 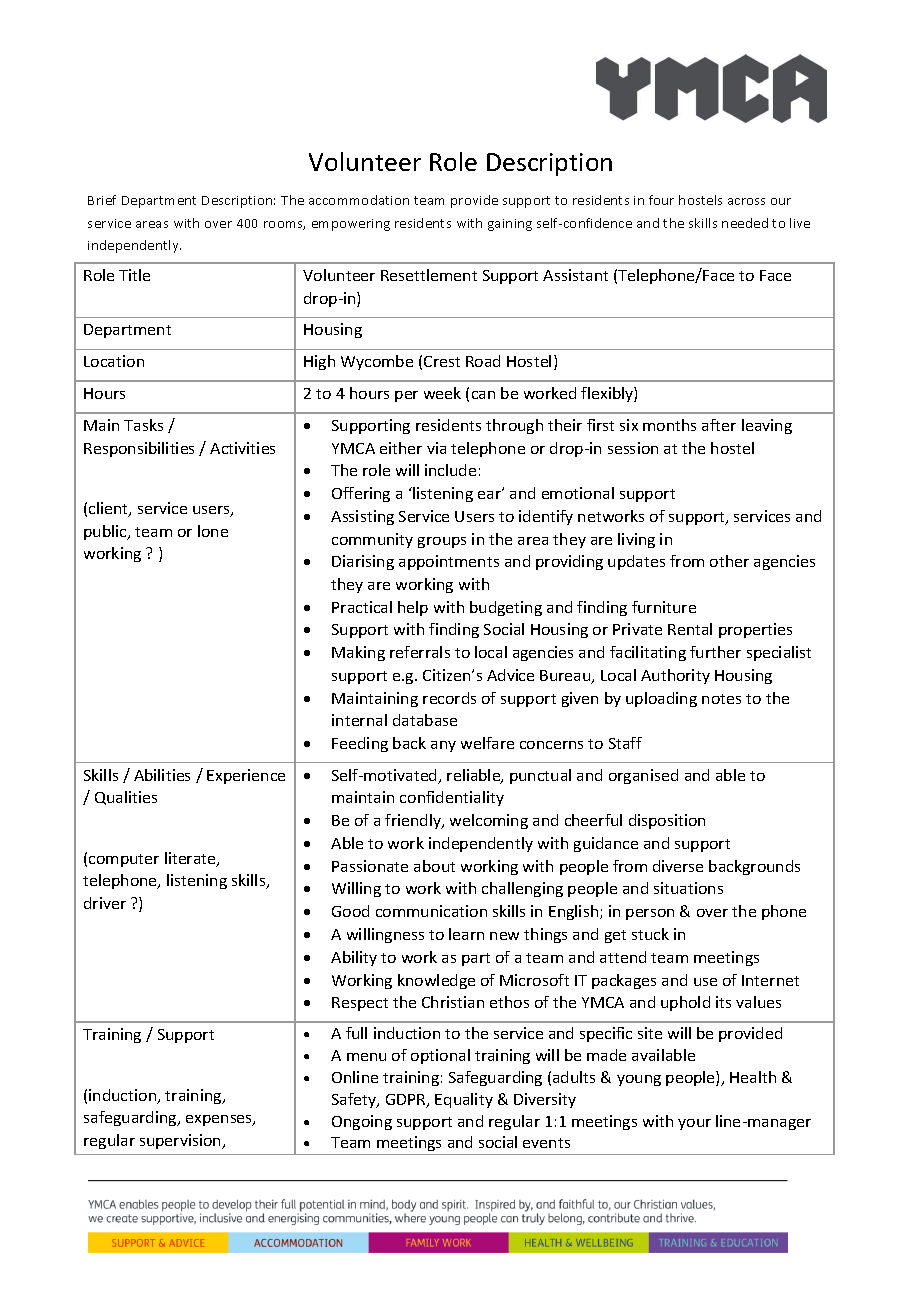 I want to click on supervision, so click(x=181, y=1141).
